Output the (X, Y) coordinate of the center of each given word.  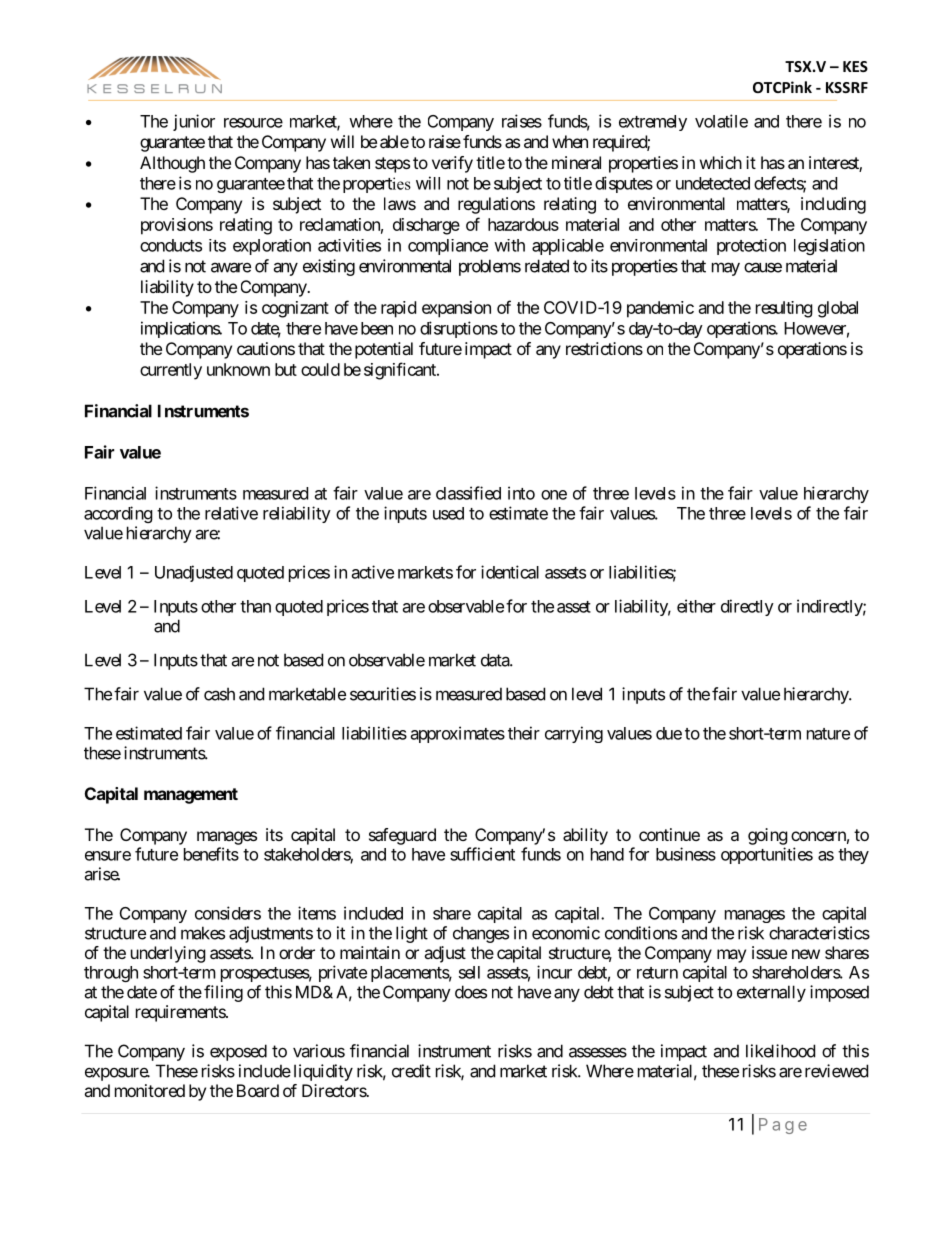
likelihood (780, 1051)
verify (452, 164)
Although (172, 164)
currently (171, 371)
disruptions (459, 329)
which (721, 162)
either (696, 606)
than (255, 606)
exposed (238, 1052)
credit (411, 1071)
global (838, 309)
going (768, 836)
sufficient (482, 854)
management (191, 796)
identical (510, 572)
